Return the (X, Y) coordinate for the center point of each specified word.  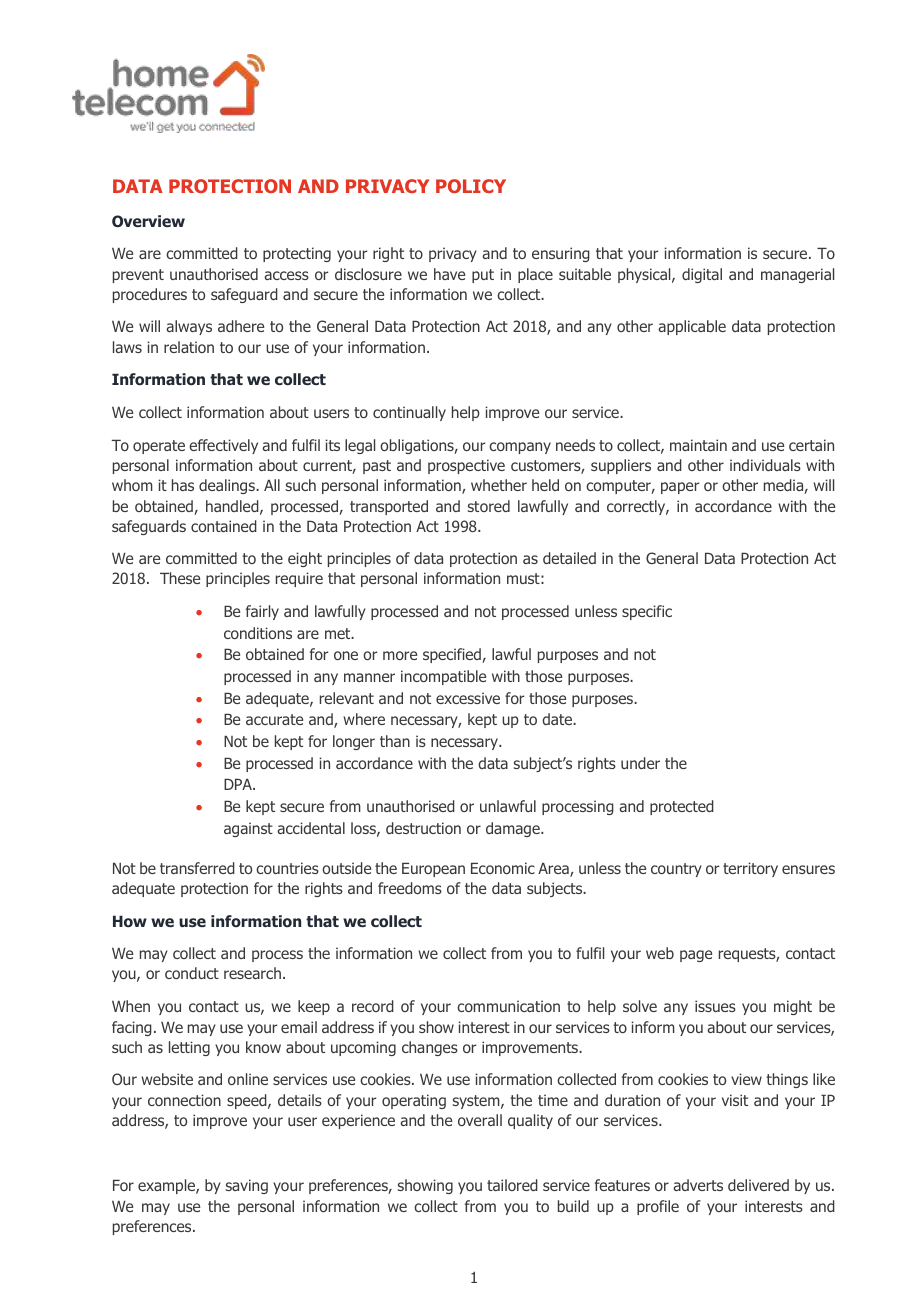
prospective (466, 466)
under (640, 763)
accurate (274, 719)
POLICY (471, 186)
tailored (512, 1185)
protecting (297, 254)
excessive (468, 698)
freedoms (410, 888)
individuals (765, 465)
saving (246, 1186)
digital (702, 275)
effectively (223, 446)
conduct (192, 973)
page (696, 956)
